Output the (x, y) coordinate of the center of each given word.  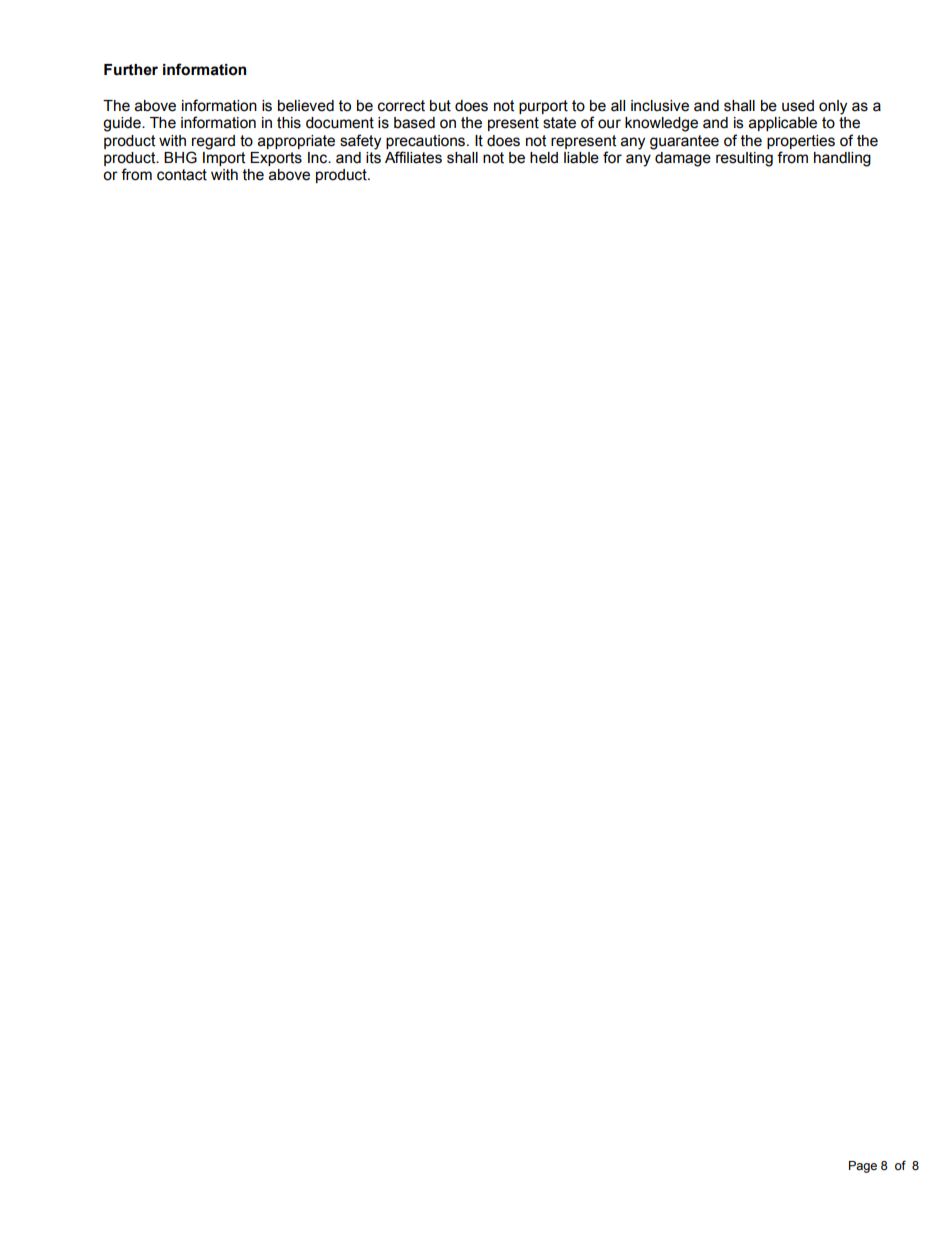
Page (863, 1167)
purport (543, 107)
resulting (744, 159)
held (544, 158)
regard (213, 142)
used (798, 106)
